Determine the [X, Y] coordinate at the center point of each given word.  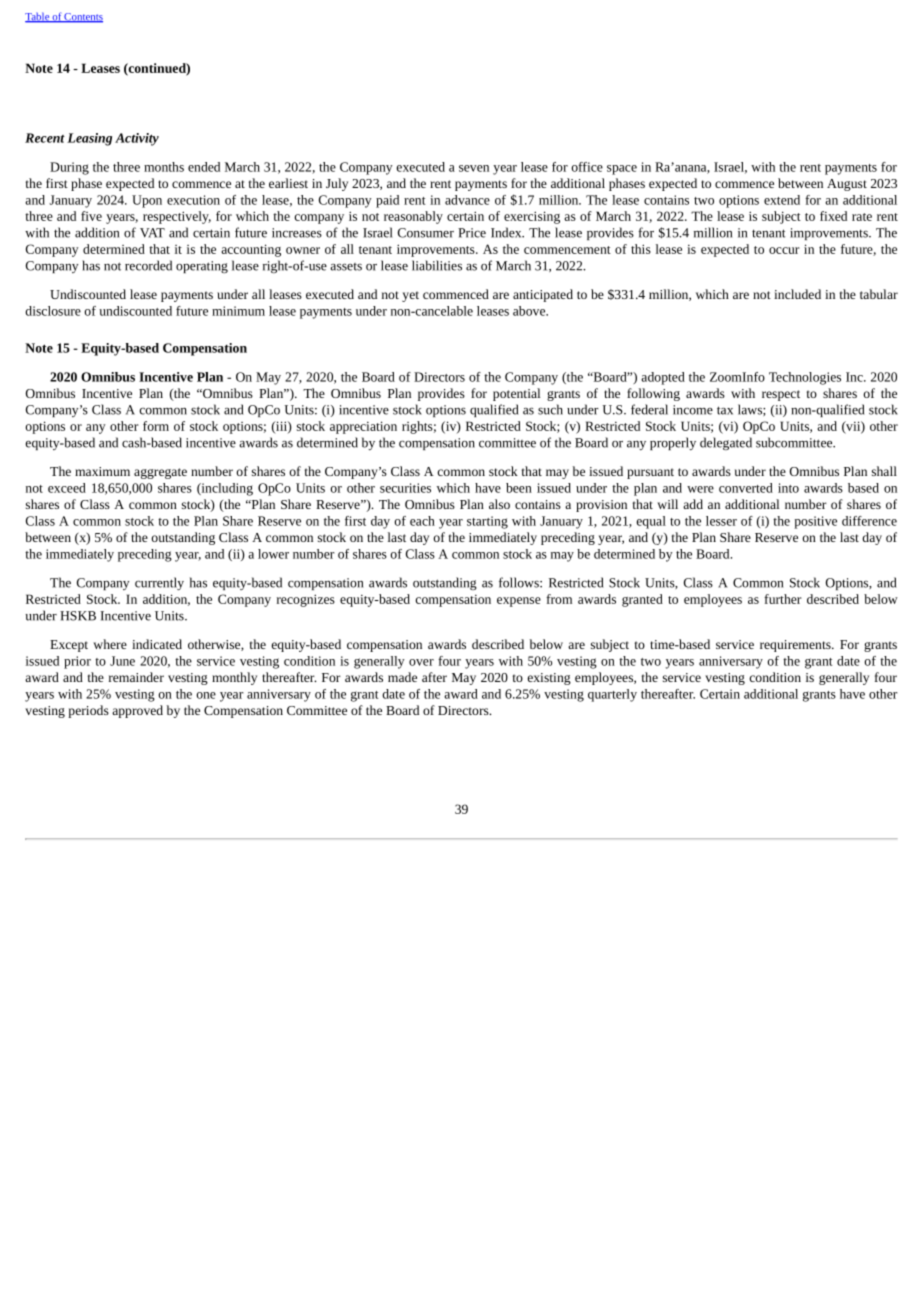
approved [137, 711]
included [797, 294]
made [402, 677]
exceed [67, 488]
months [164, 167]
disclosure [53, 311]
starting [487, 522]
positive [815, 522]
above [530, 311]
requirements [796, 646]
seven [474, 168]
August [847, 185]
